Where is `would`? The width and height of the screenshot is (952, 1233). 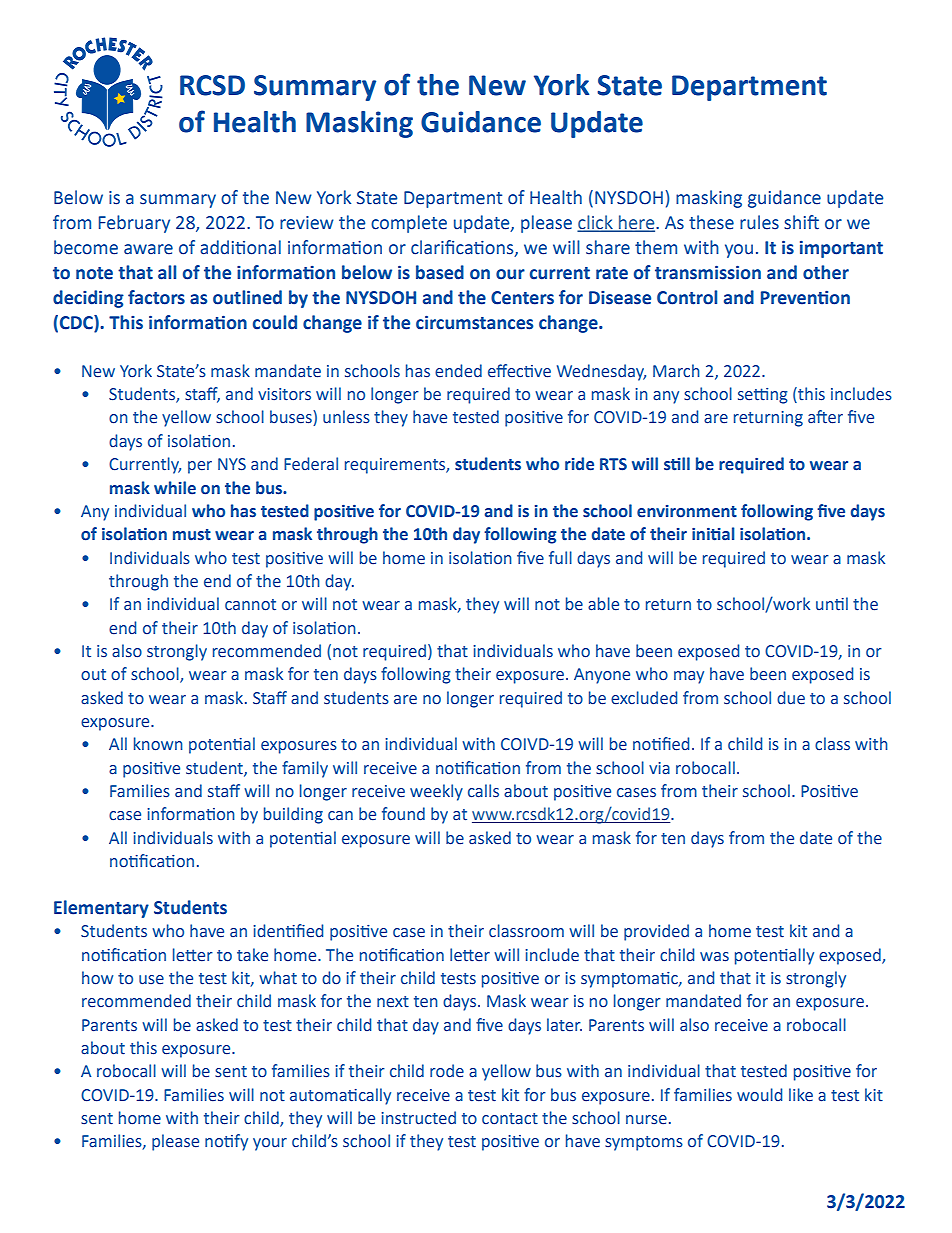 would is located at coordinates (759, 1095).
